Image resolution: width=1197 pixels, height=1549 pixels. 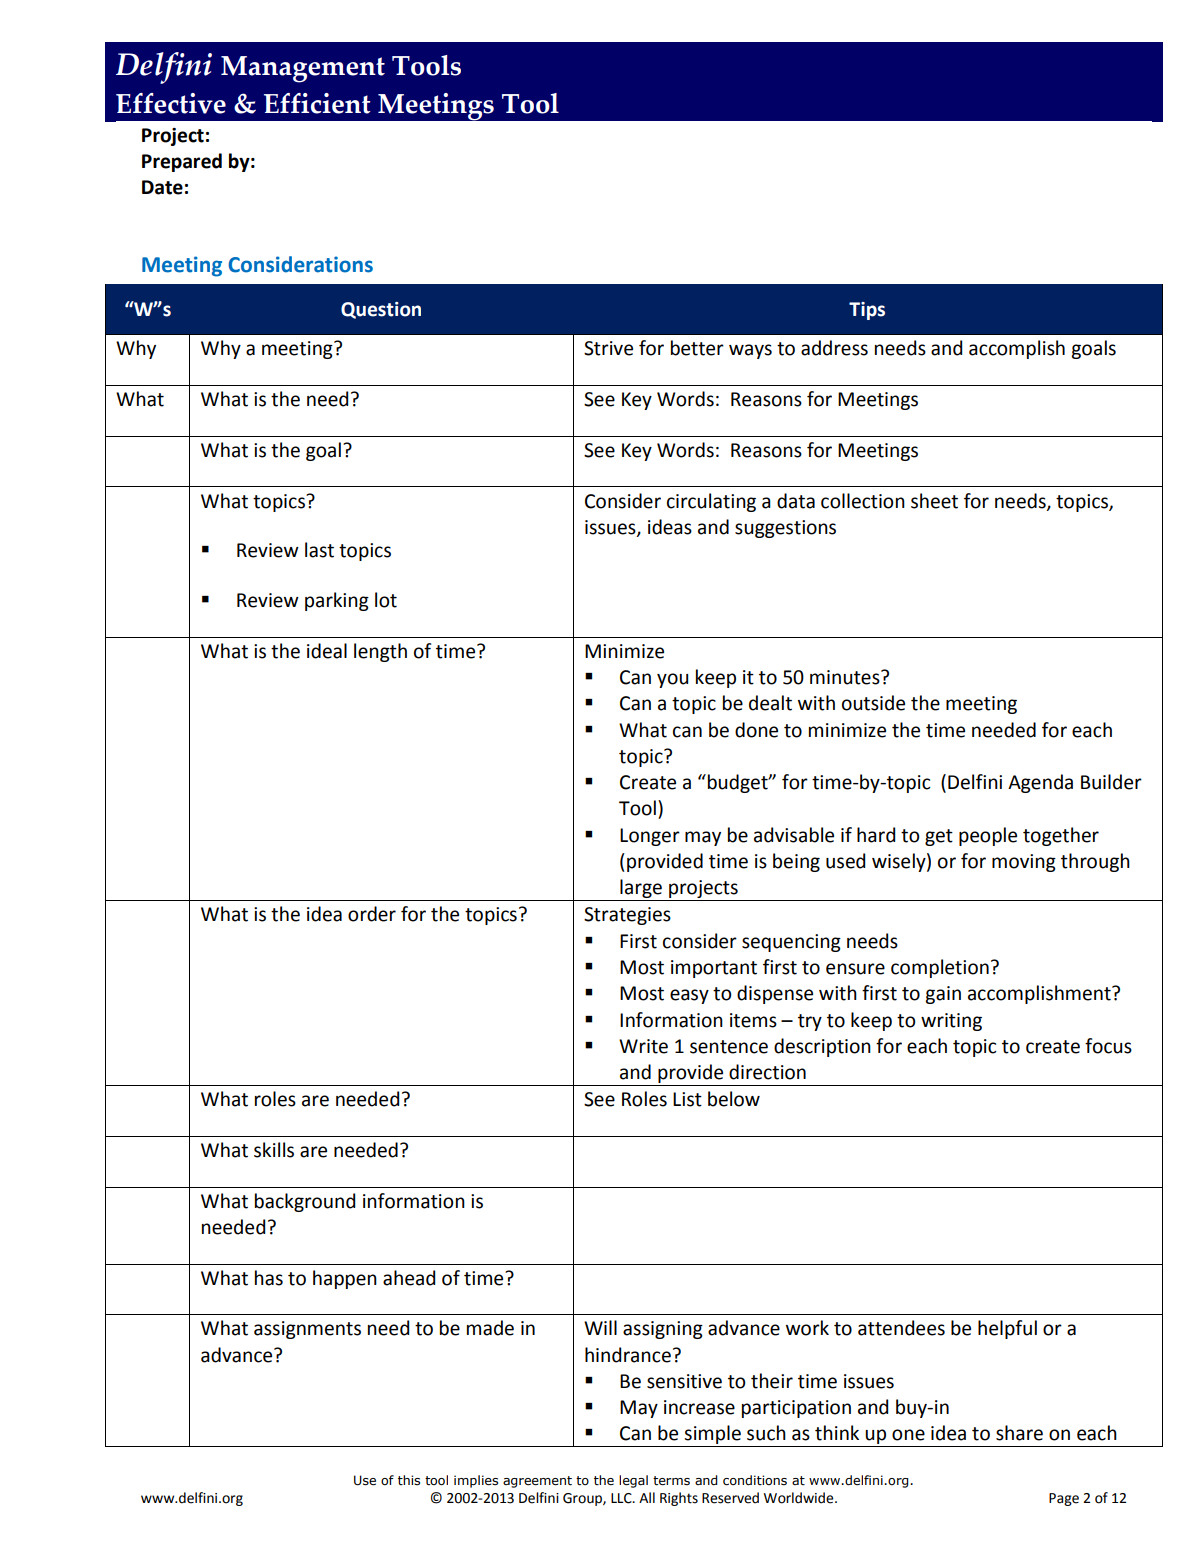 I want to click on Question, so click(x=381, y=310).
